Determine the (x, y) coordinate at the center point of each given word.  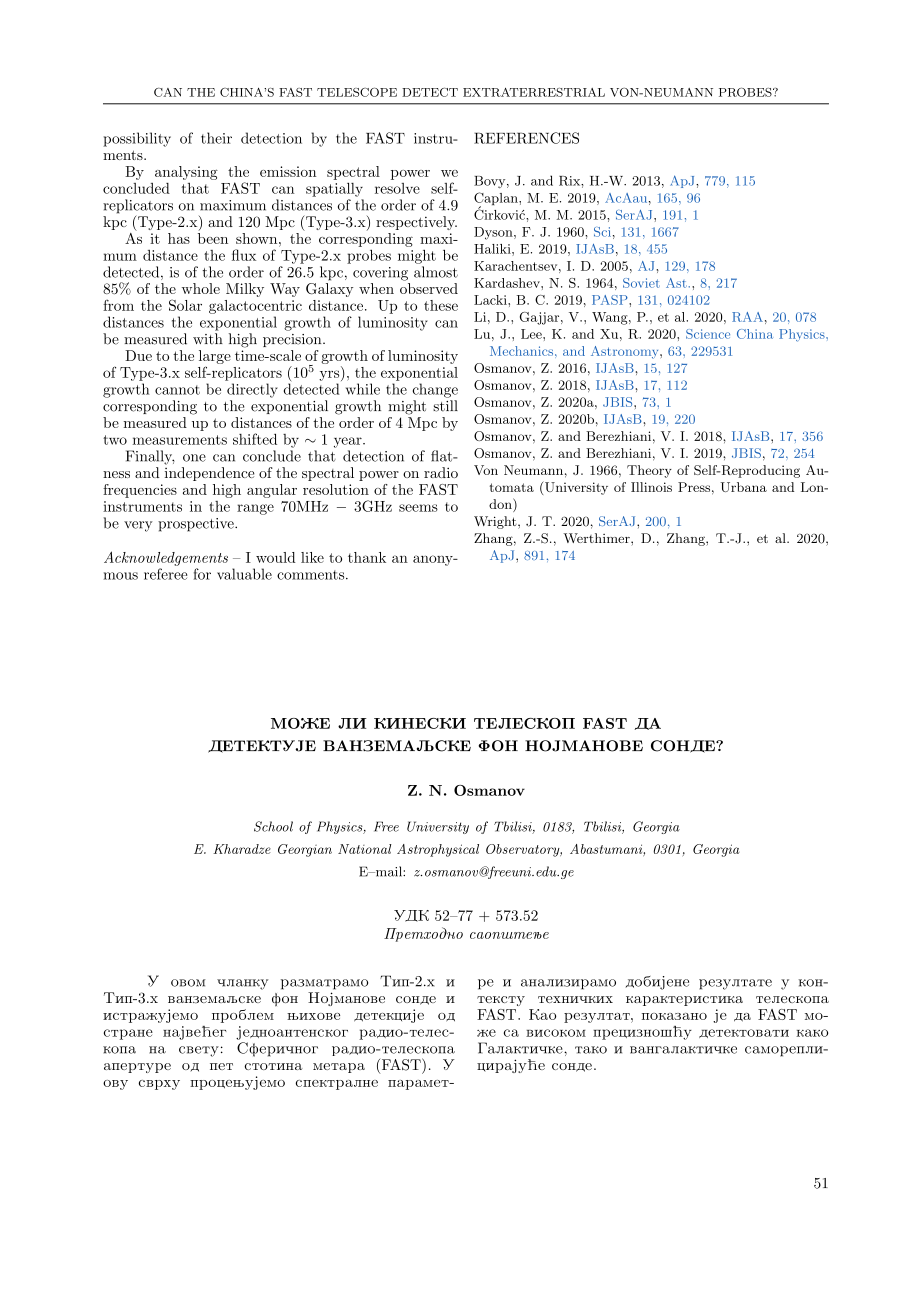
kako (812, 1033)
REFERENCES (526, 138)
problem (244, 1014)
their (216, 138)
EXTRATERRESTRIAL (534, 92)
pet (221, 1066)
